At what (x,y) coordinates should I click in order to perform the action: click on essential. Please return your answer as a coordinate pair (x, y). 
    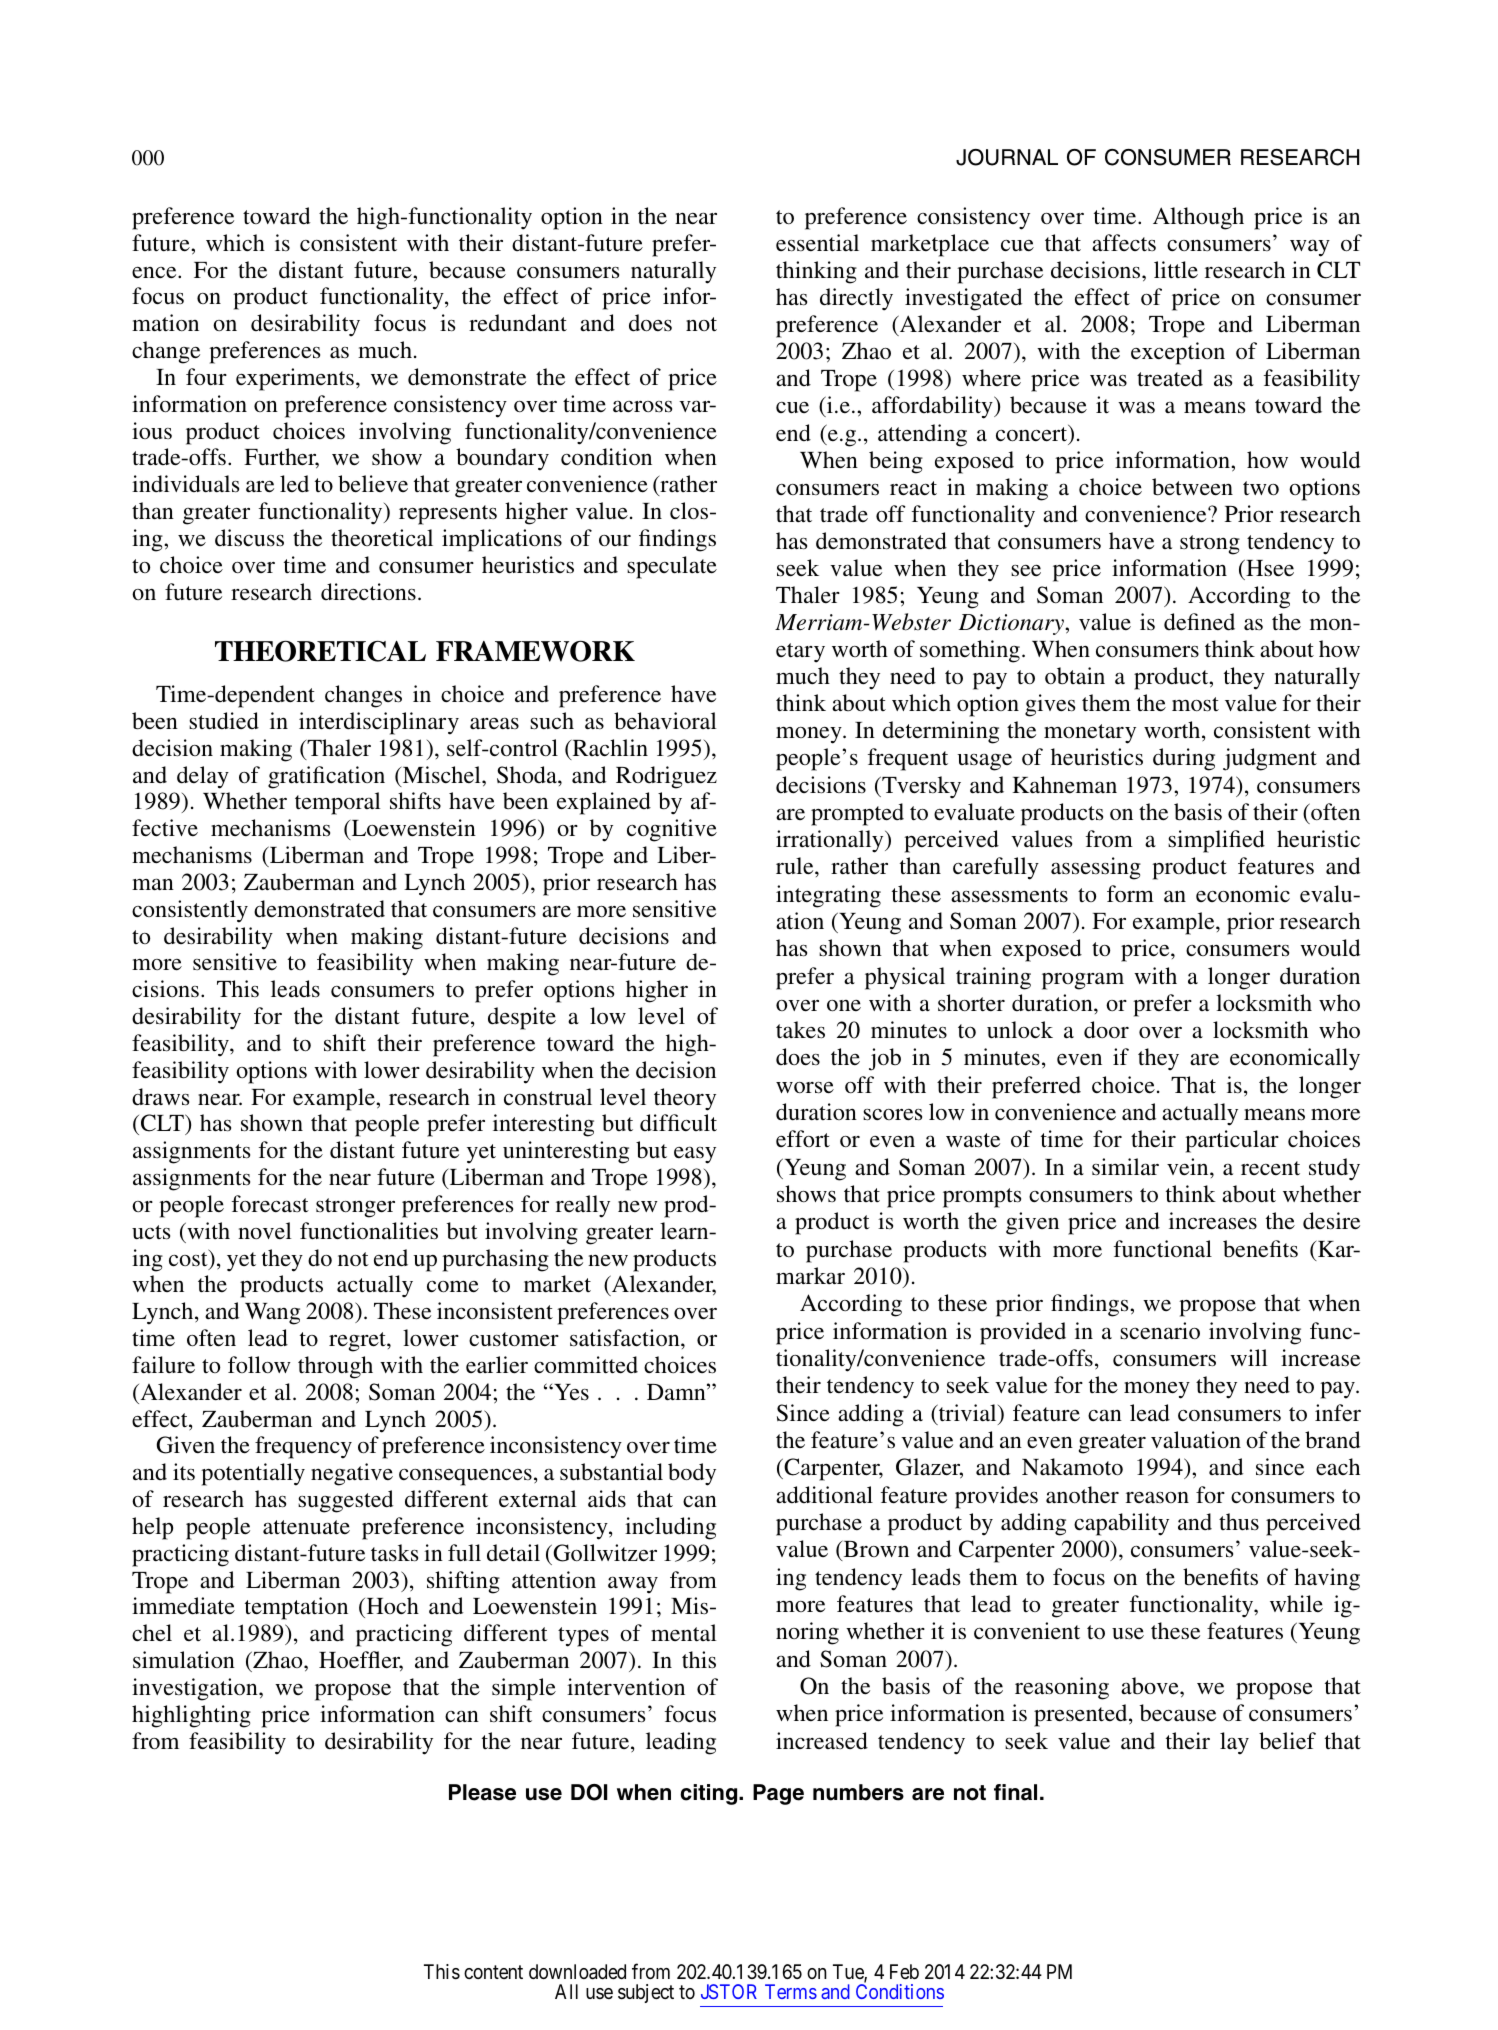
    Looking at the image, I should click on (817, 243).
